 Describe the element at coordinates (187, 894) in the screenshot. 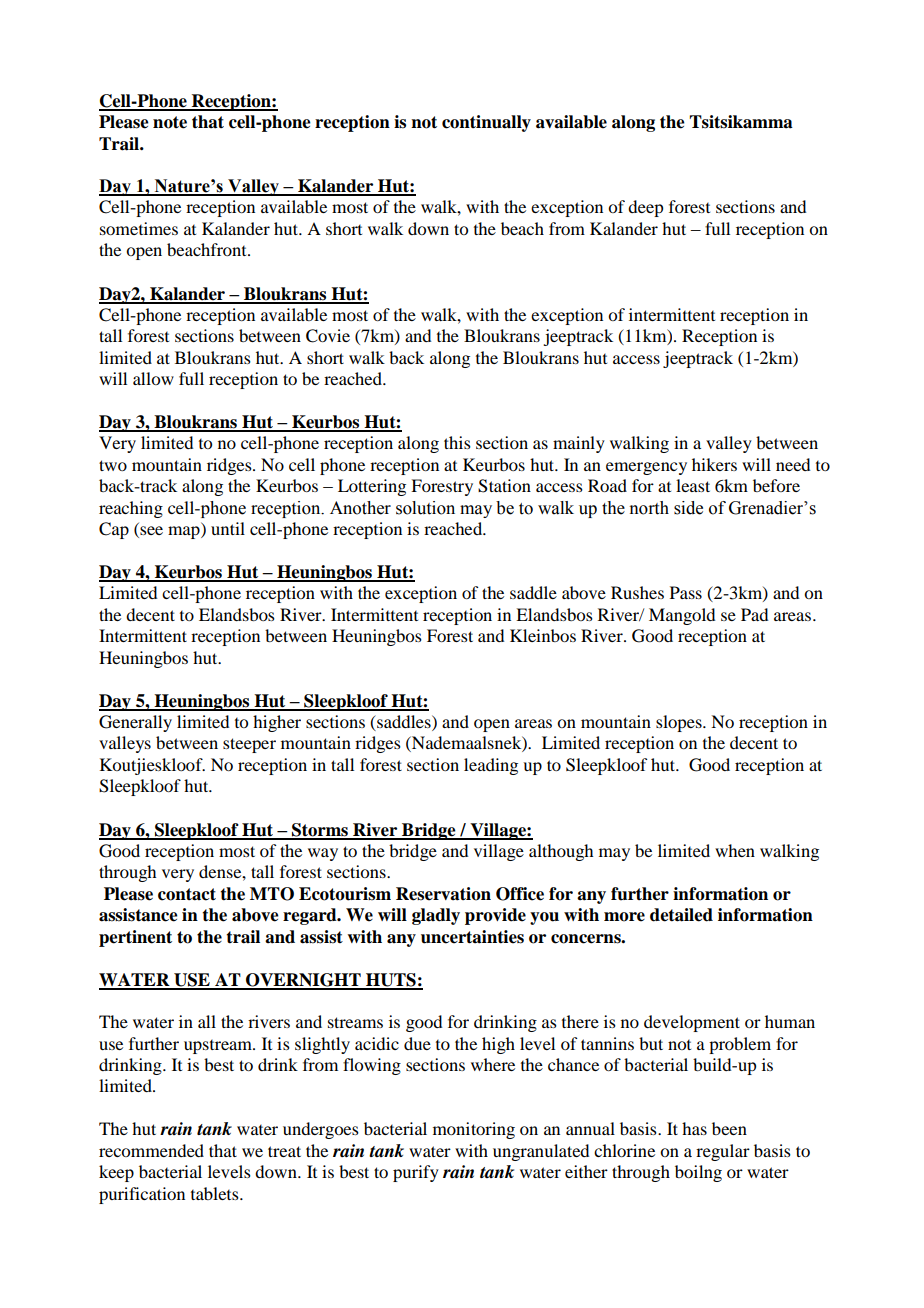

I see `contact` at that location.
